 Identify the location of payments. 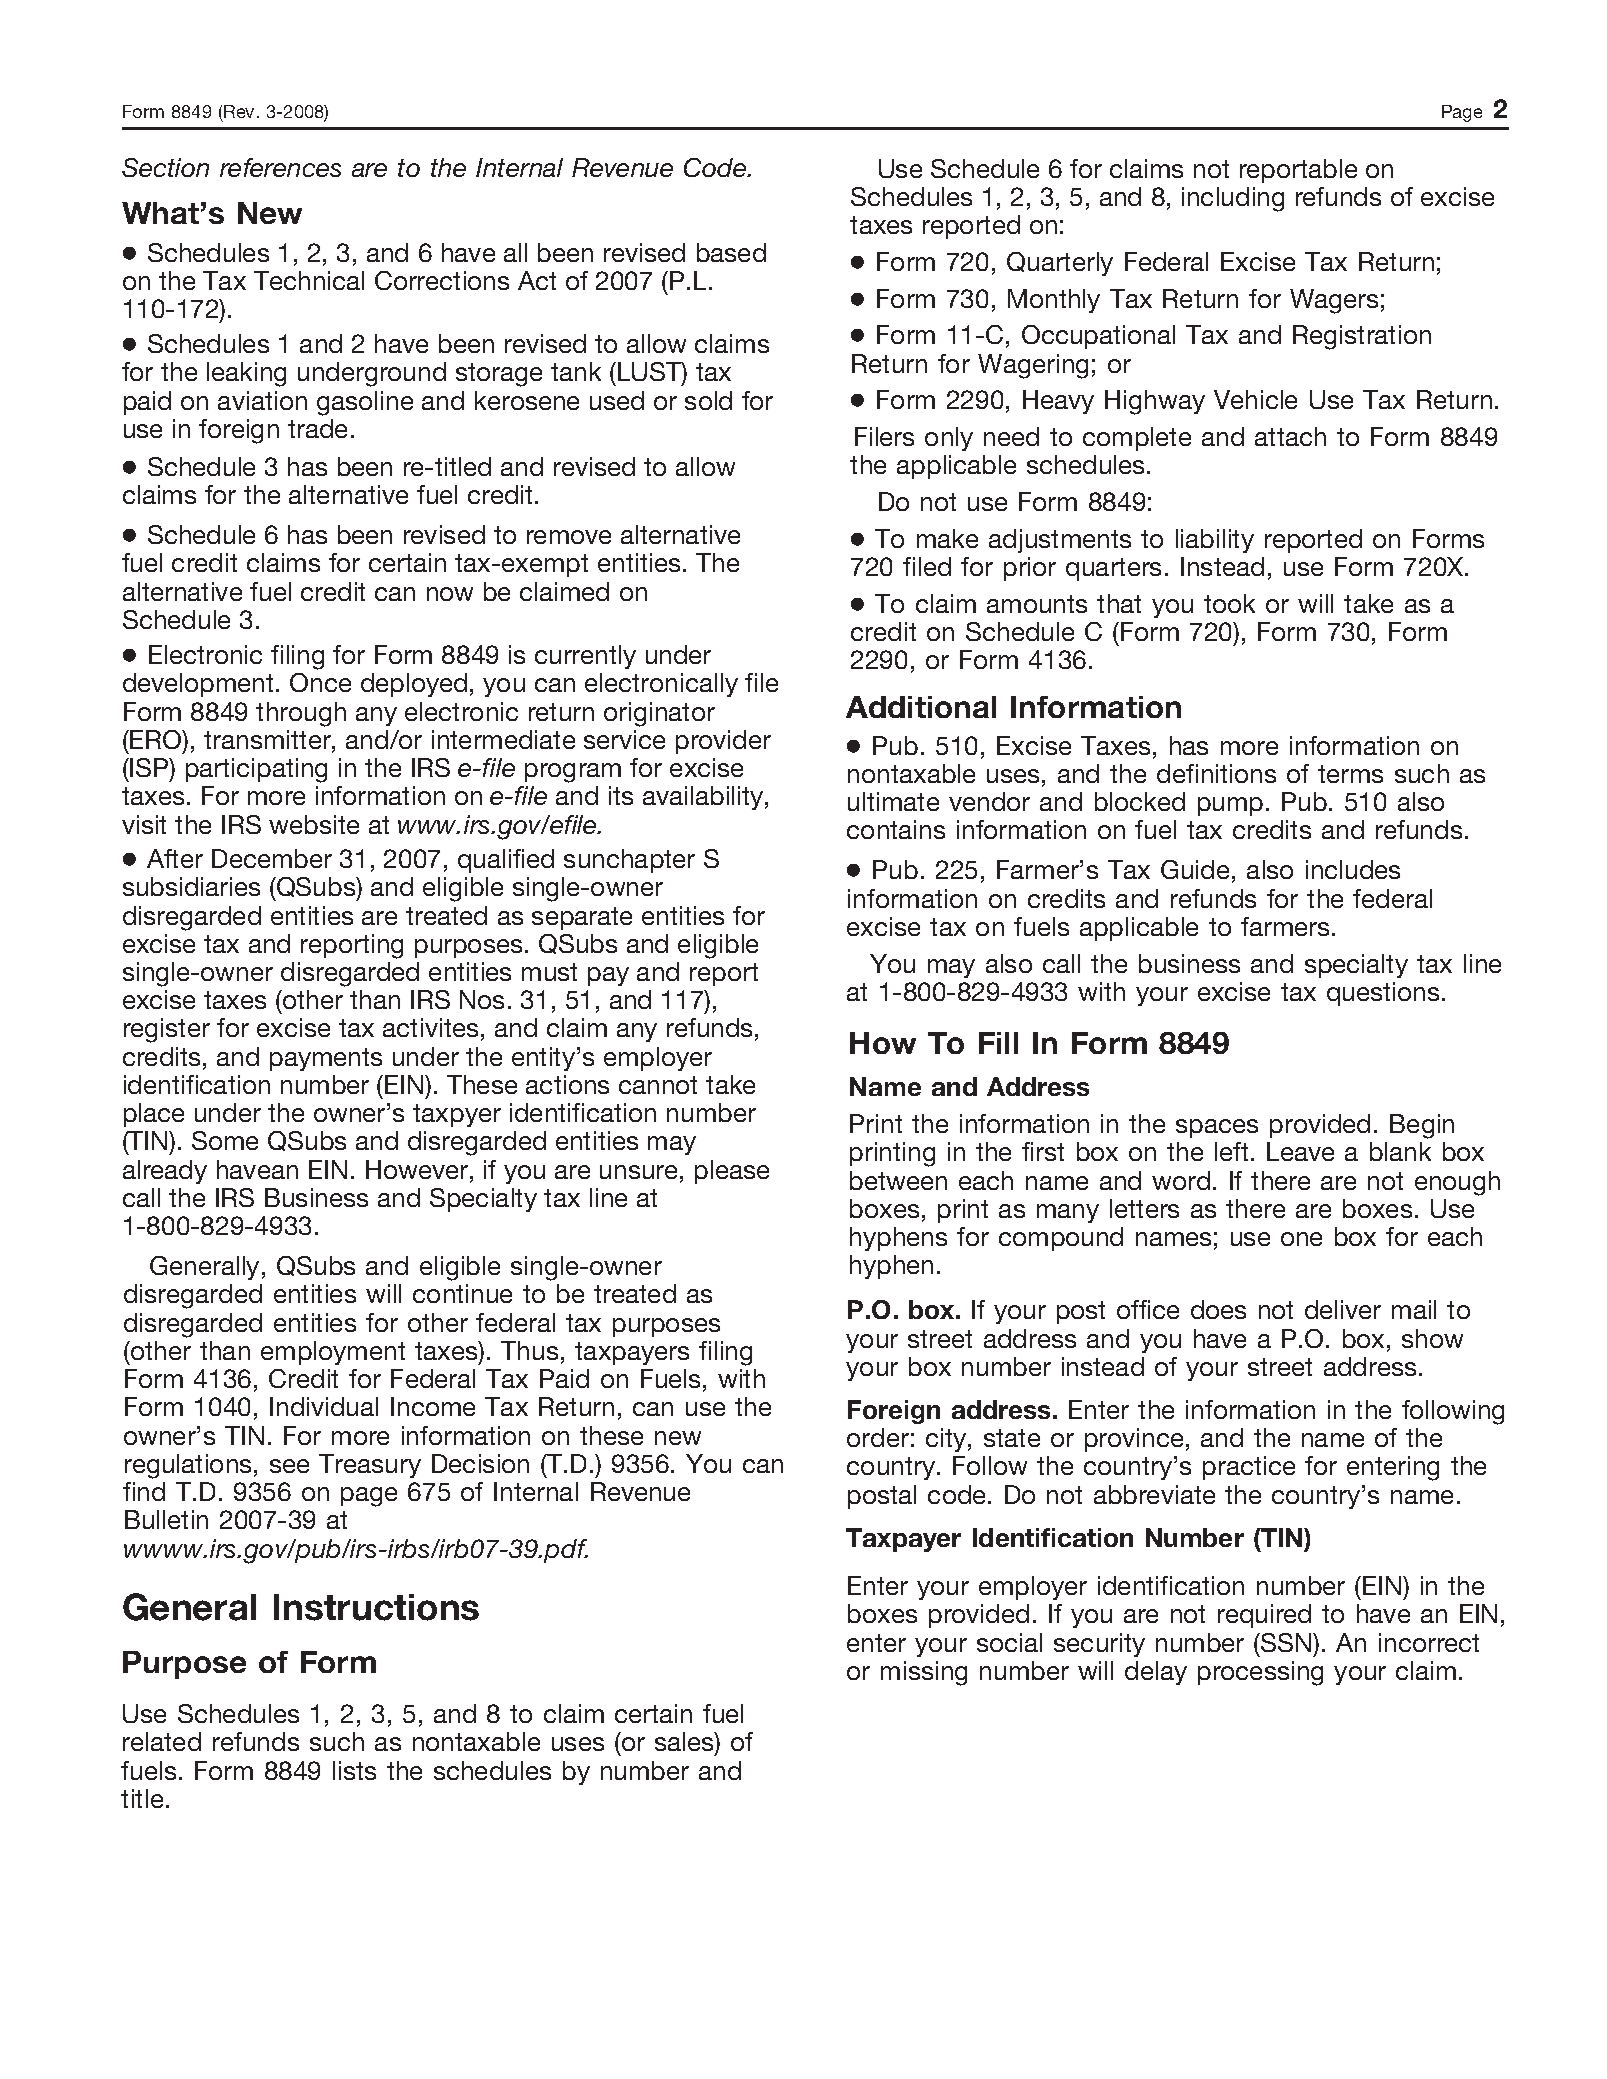
(326, 1059).
